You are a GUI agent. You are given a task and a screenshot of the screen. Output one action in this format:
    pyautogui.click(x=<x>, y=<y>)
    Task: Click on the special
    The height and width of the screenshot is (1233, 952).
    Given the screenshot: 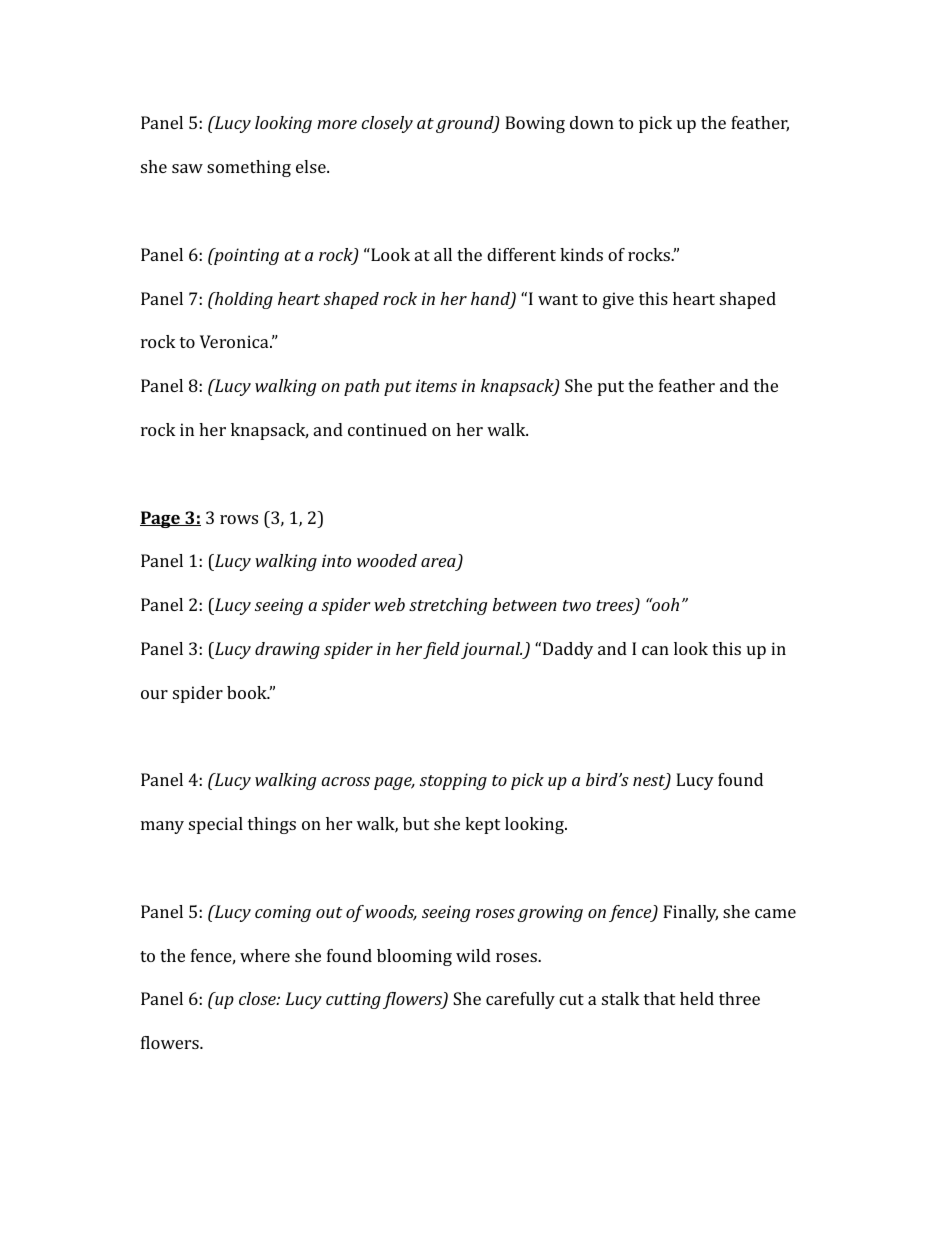 What is the action you would take?
    pyautogui.click(x=216, y=825)
